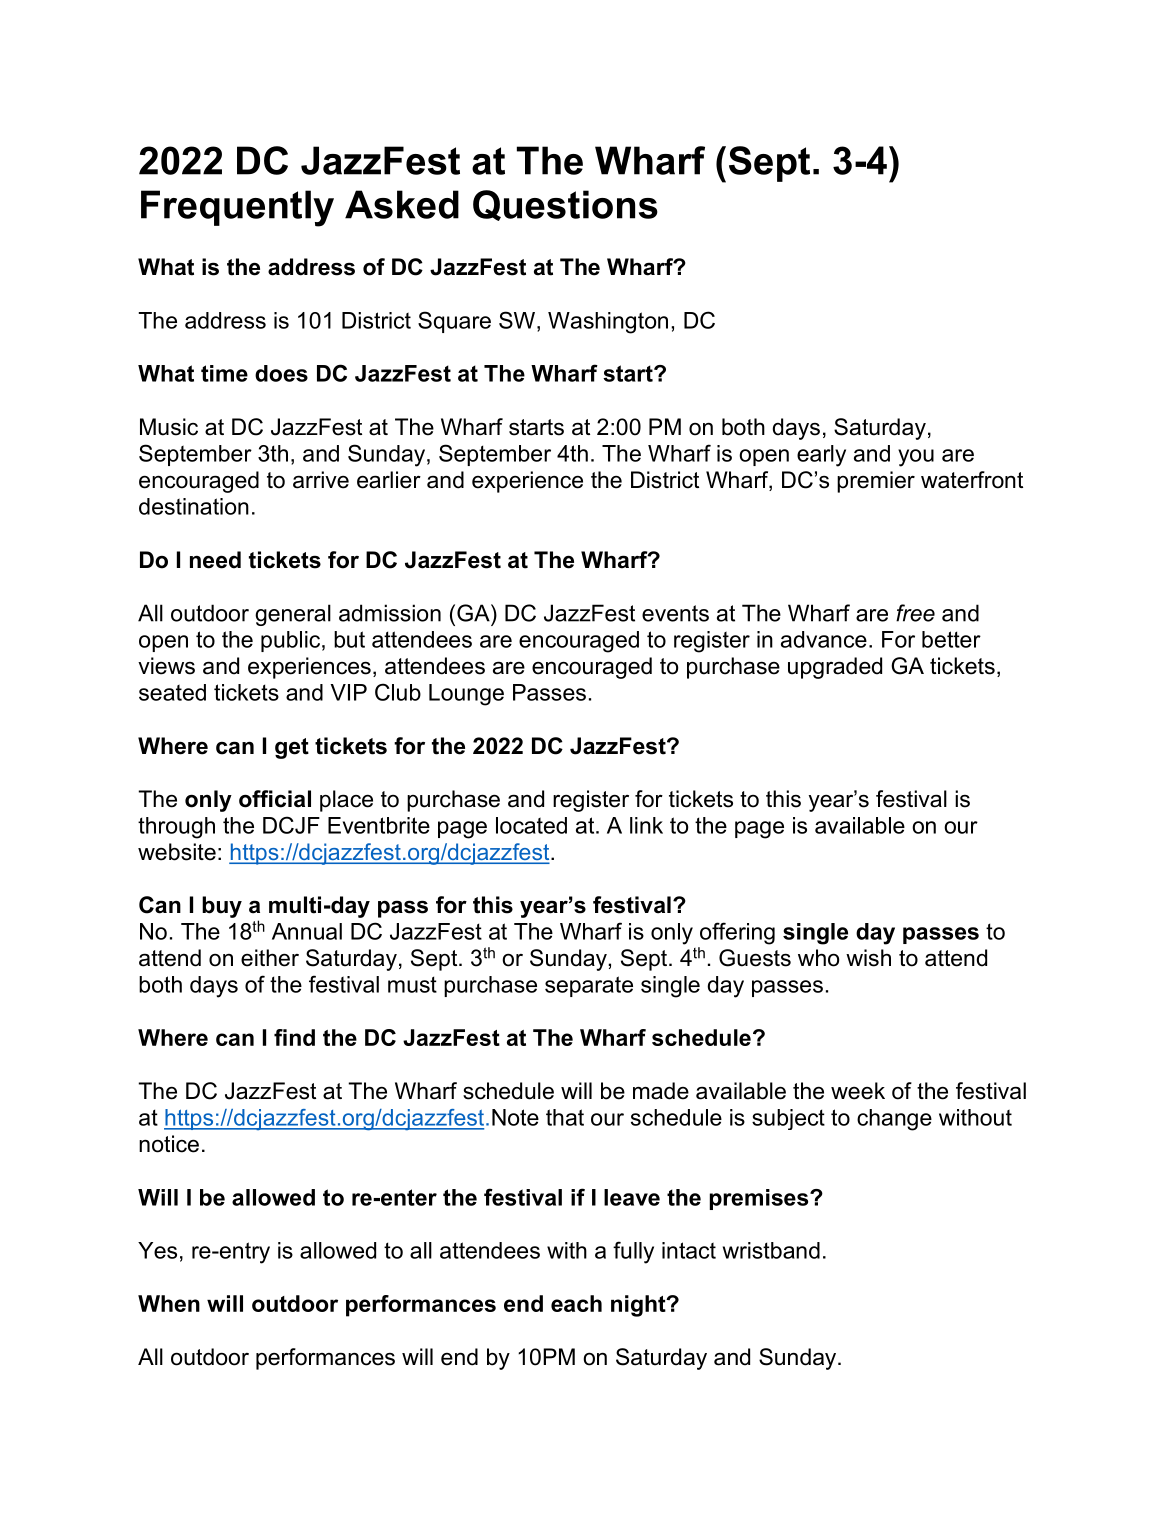 The width and height of the image is (1175, 1520). I want to click on Frequently, so click(237, 208).
